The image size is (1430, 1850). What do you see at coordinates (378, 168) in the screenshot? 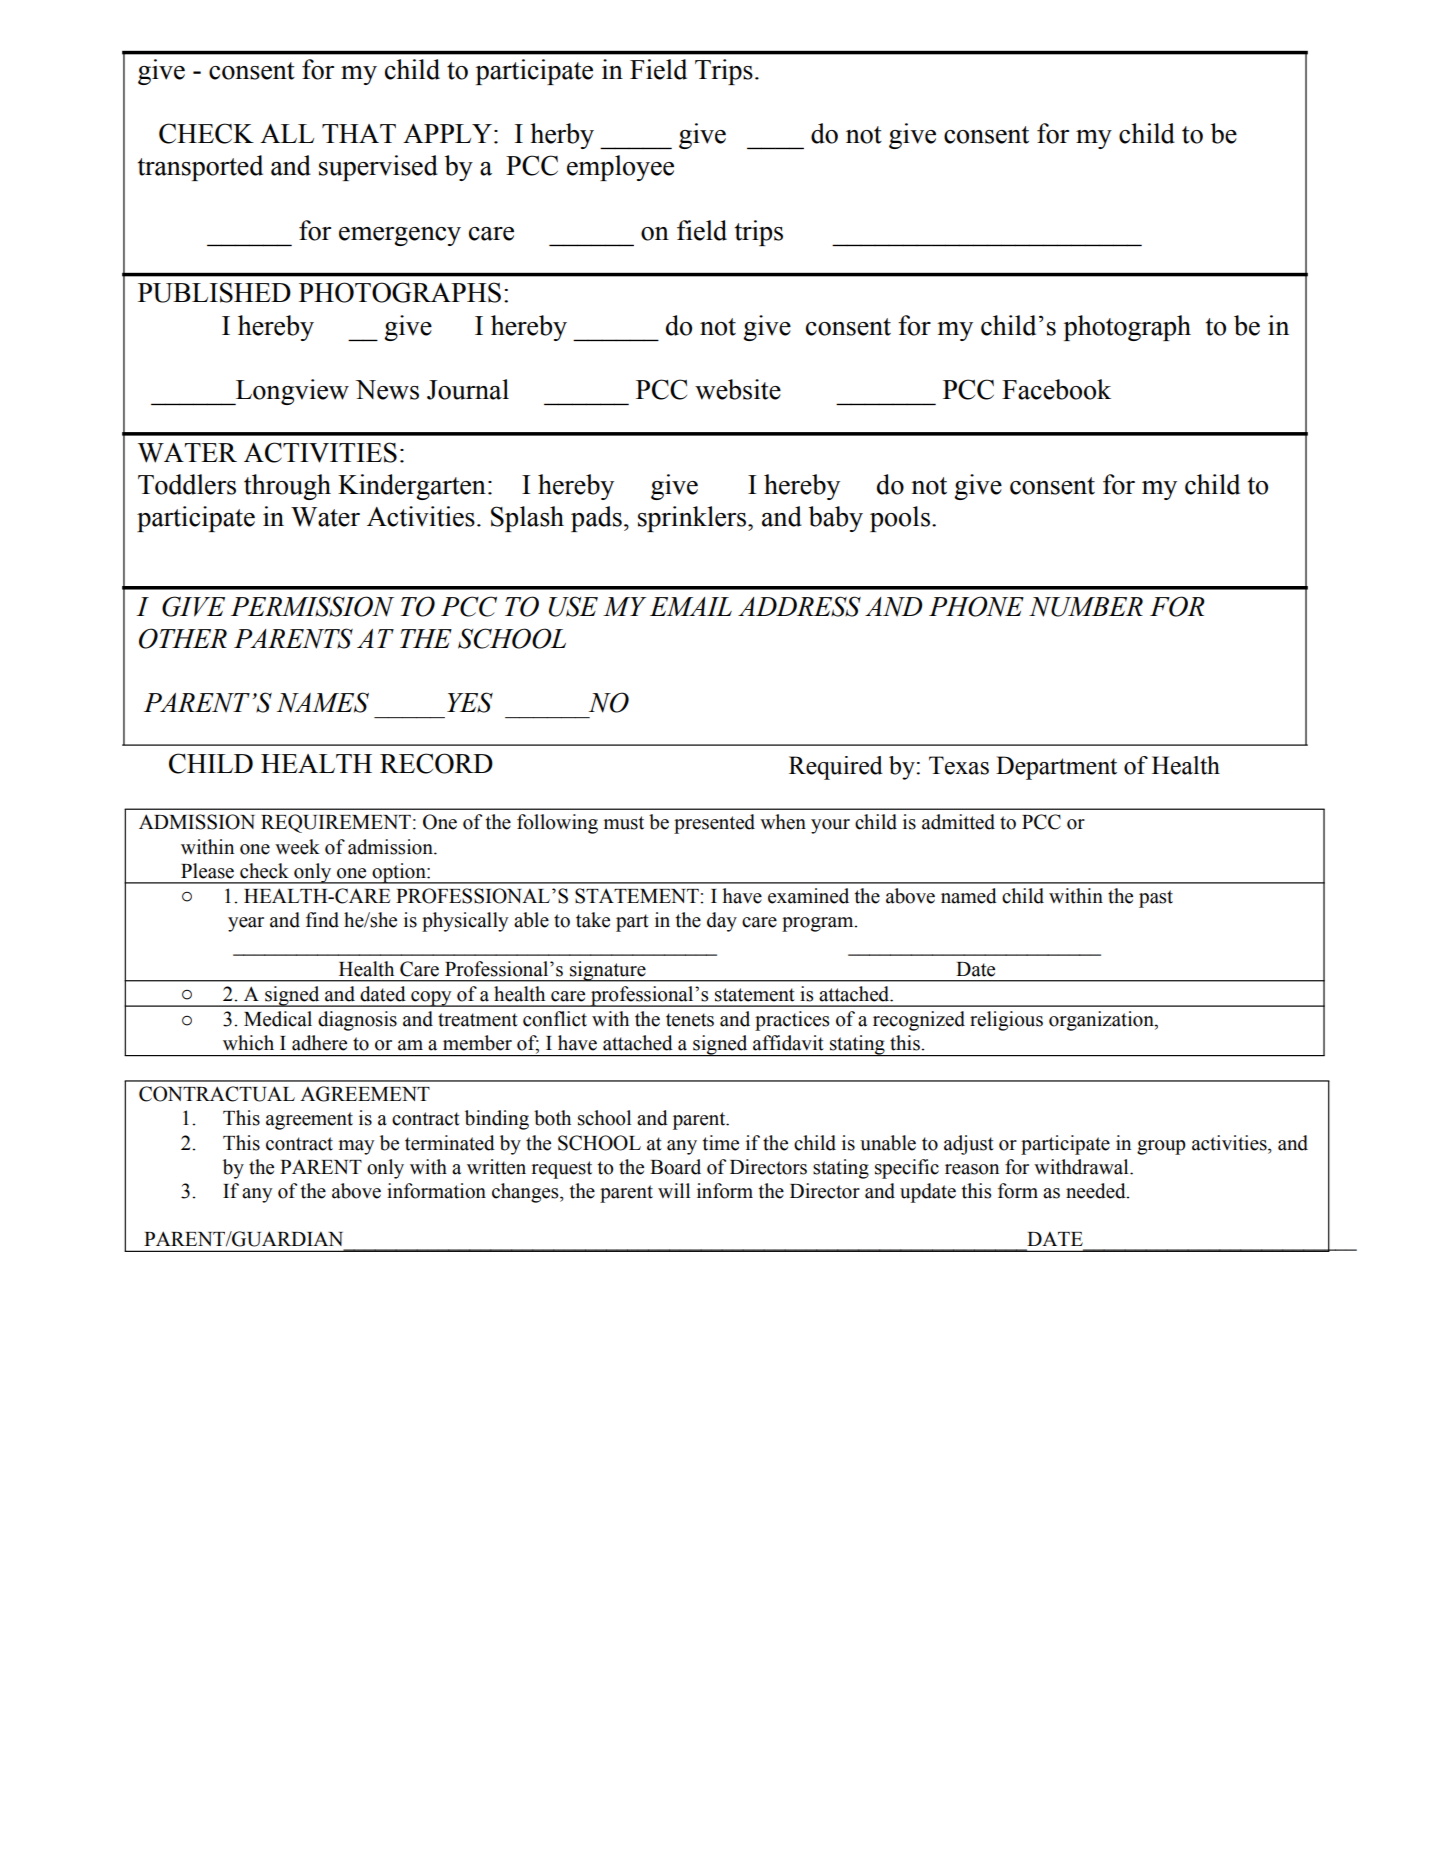
I see `supervised` at bounding box center [378, 168].
